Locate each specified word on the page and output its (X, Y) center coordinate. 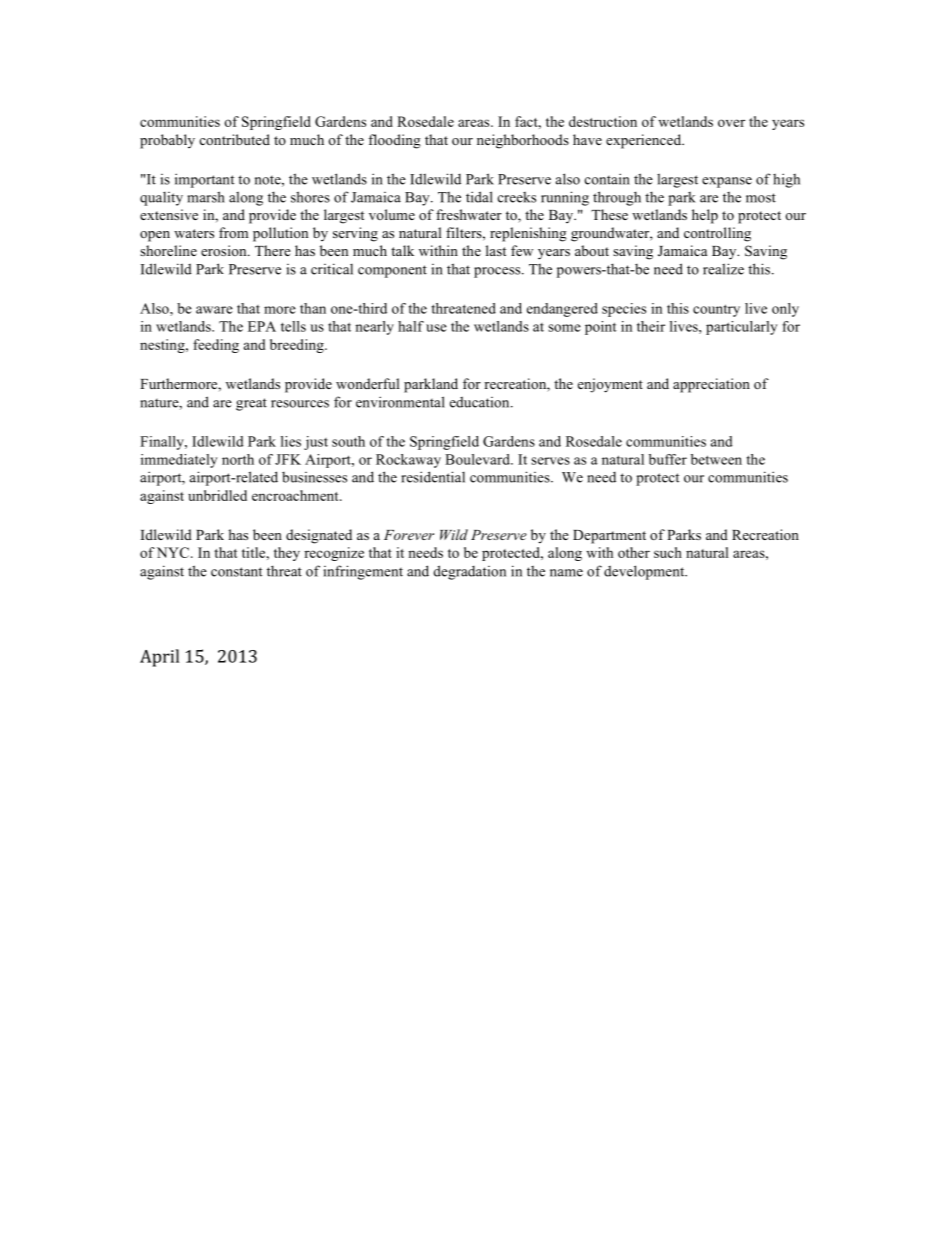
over (731, 123)
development (645, 572)
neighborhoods (523, 141)
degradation (470, 572)
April (159, 658)
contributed (234, 139)
